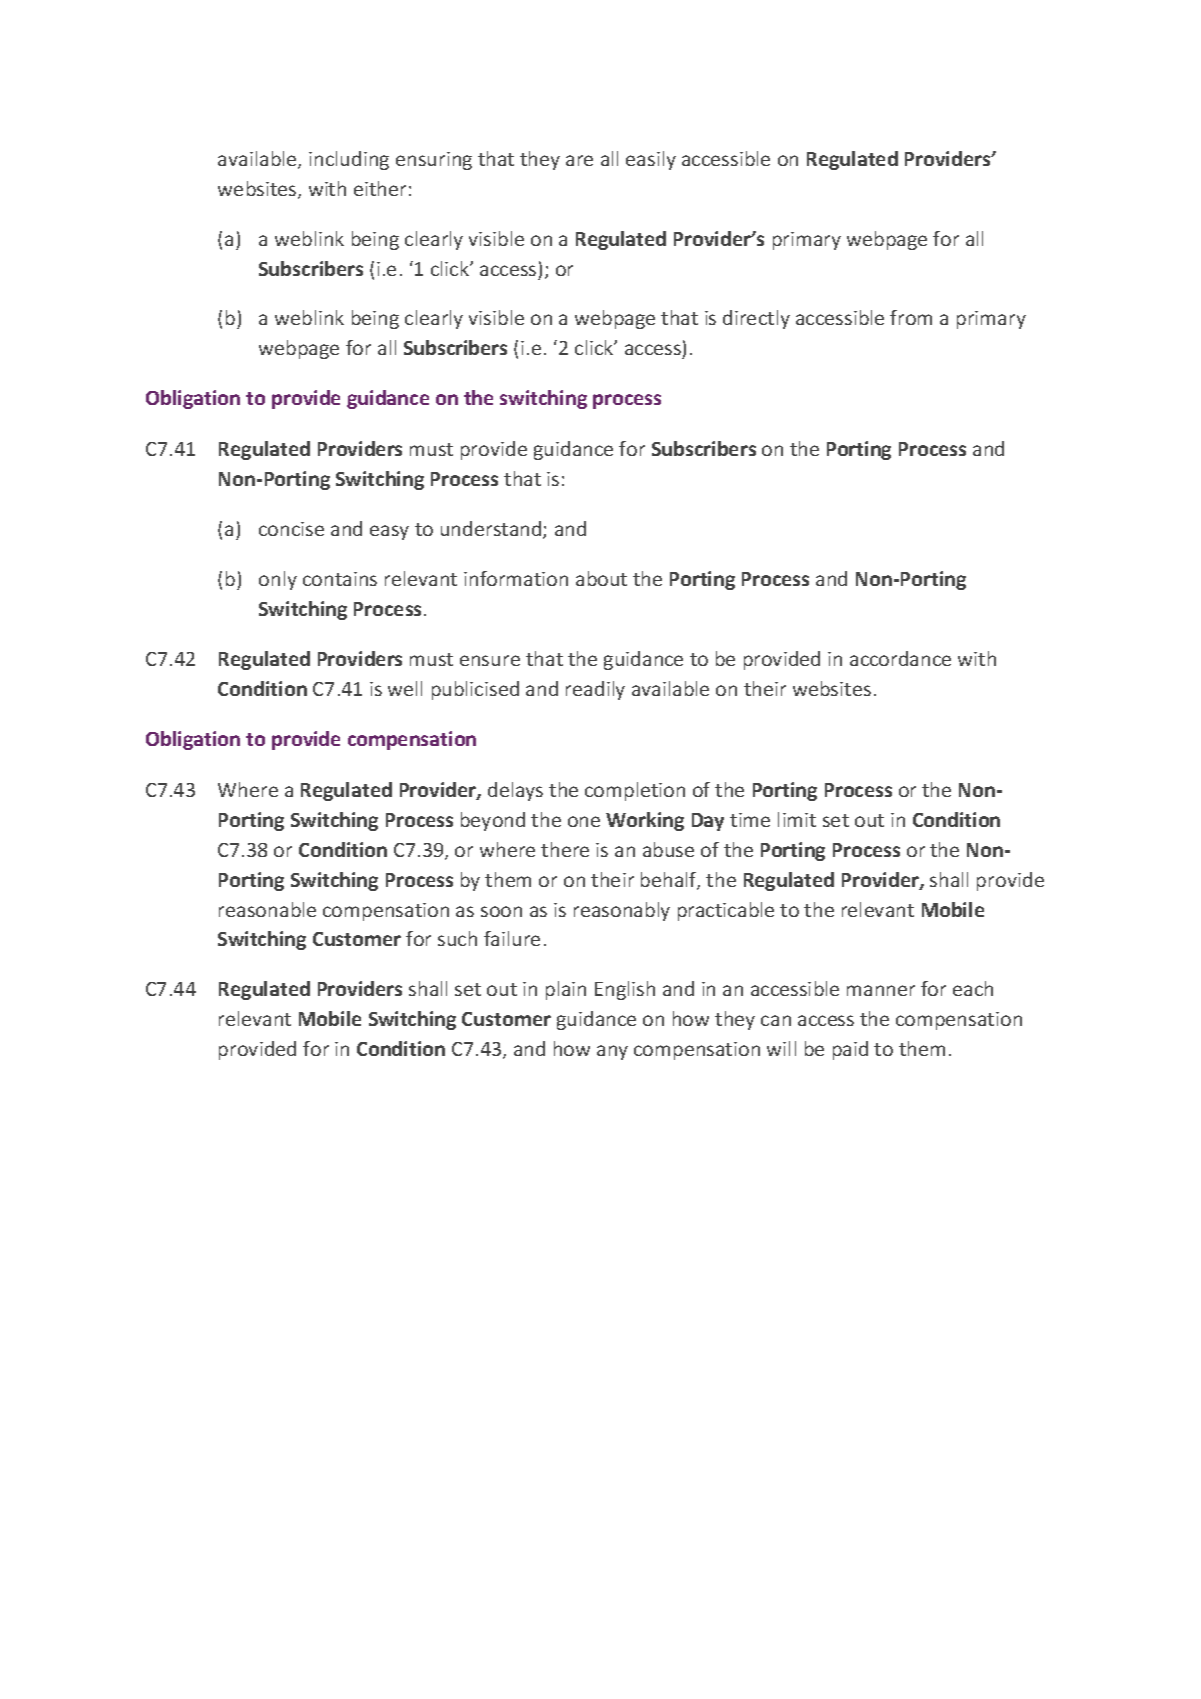 The image size is (1201, 1699). Describe the element at coordinates (601, 578) in the image. I see `about` at that location.
